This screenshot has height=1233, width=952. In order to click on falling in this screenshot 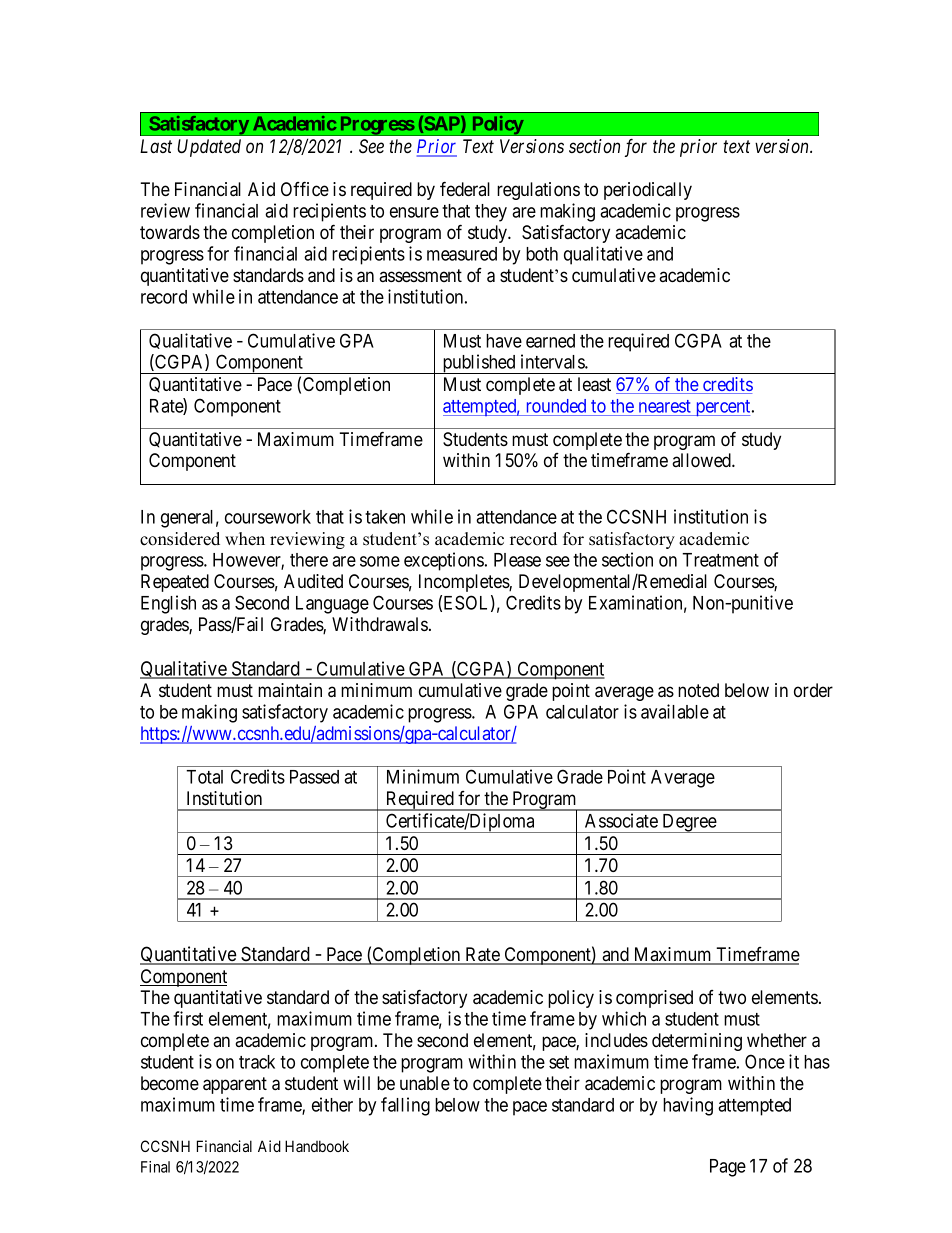, I will do `click(405, 1106)`.
